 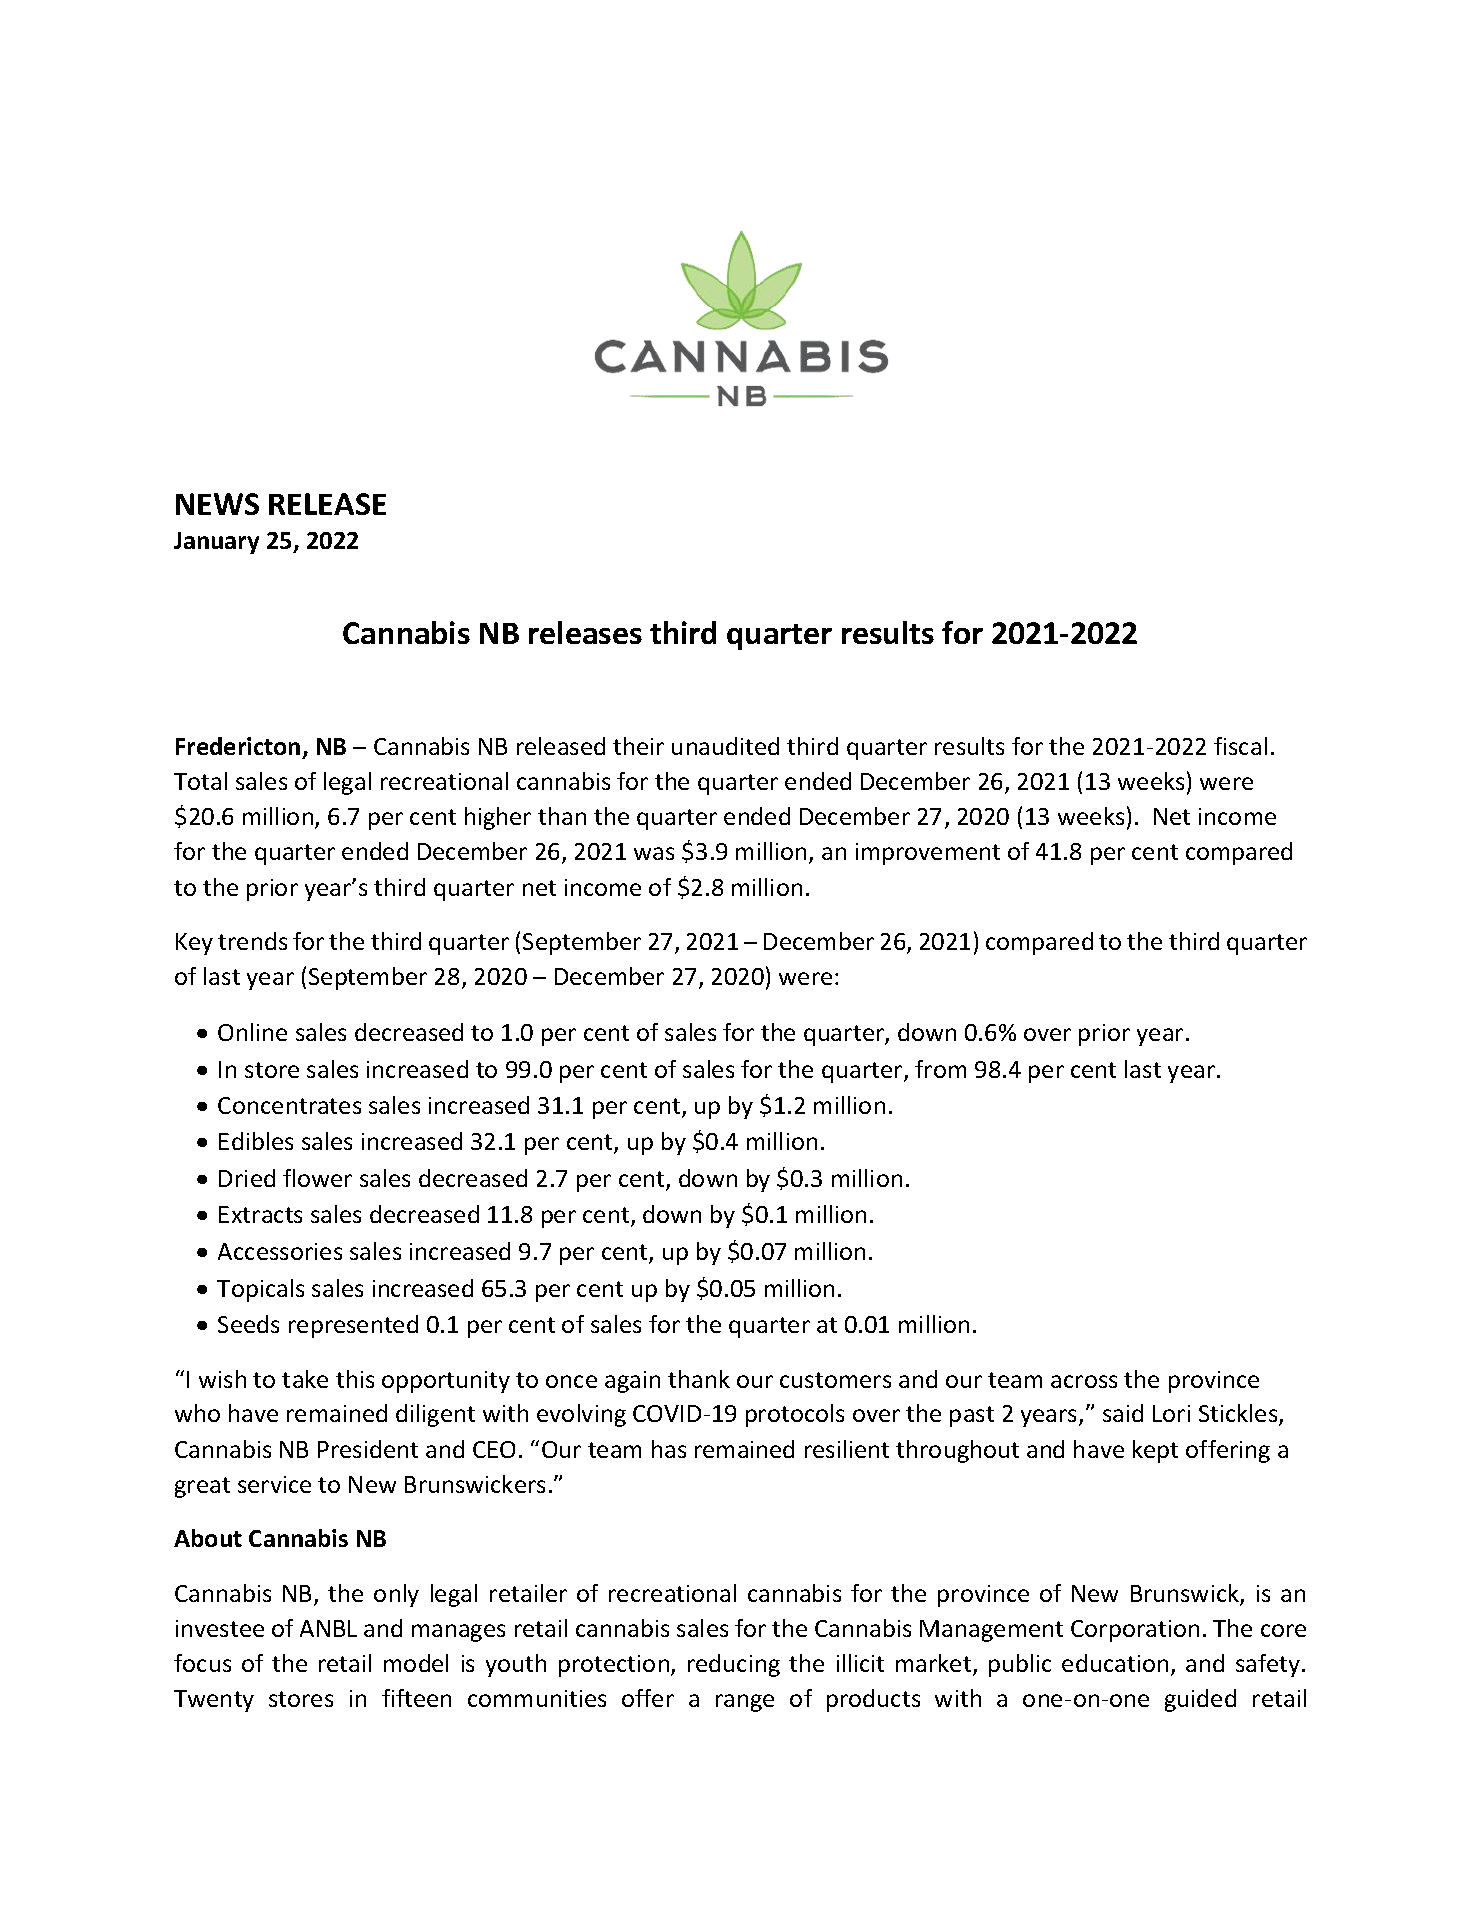 What do you see at coordinates (1240, 746) in the screenshot?
I see `fiscal` at bounding box center [1240, 746].
